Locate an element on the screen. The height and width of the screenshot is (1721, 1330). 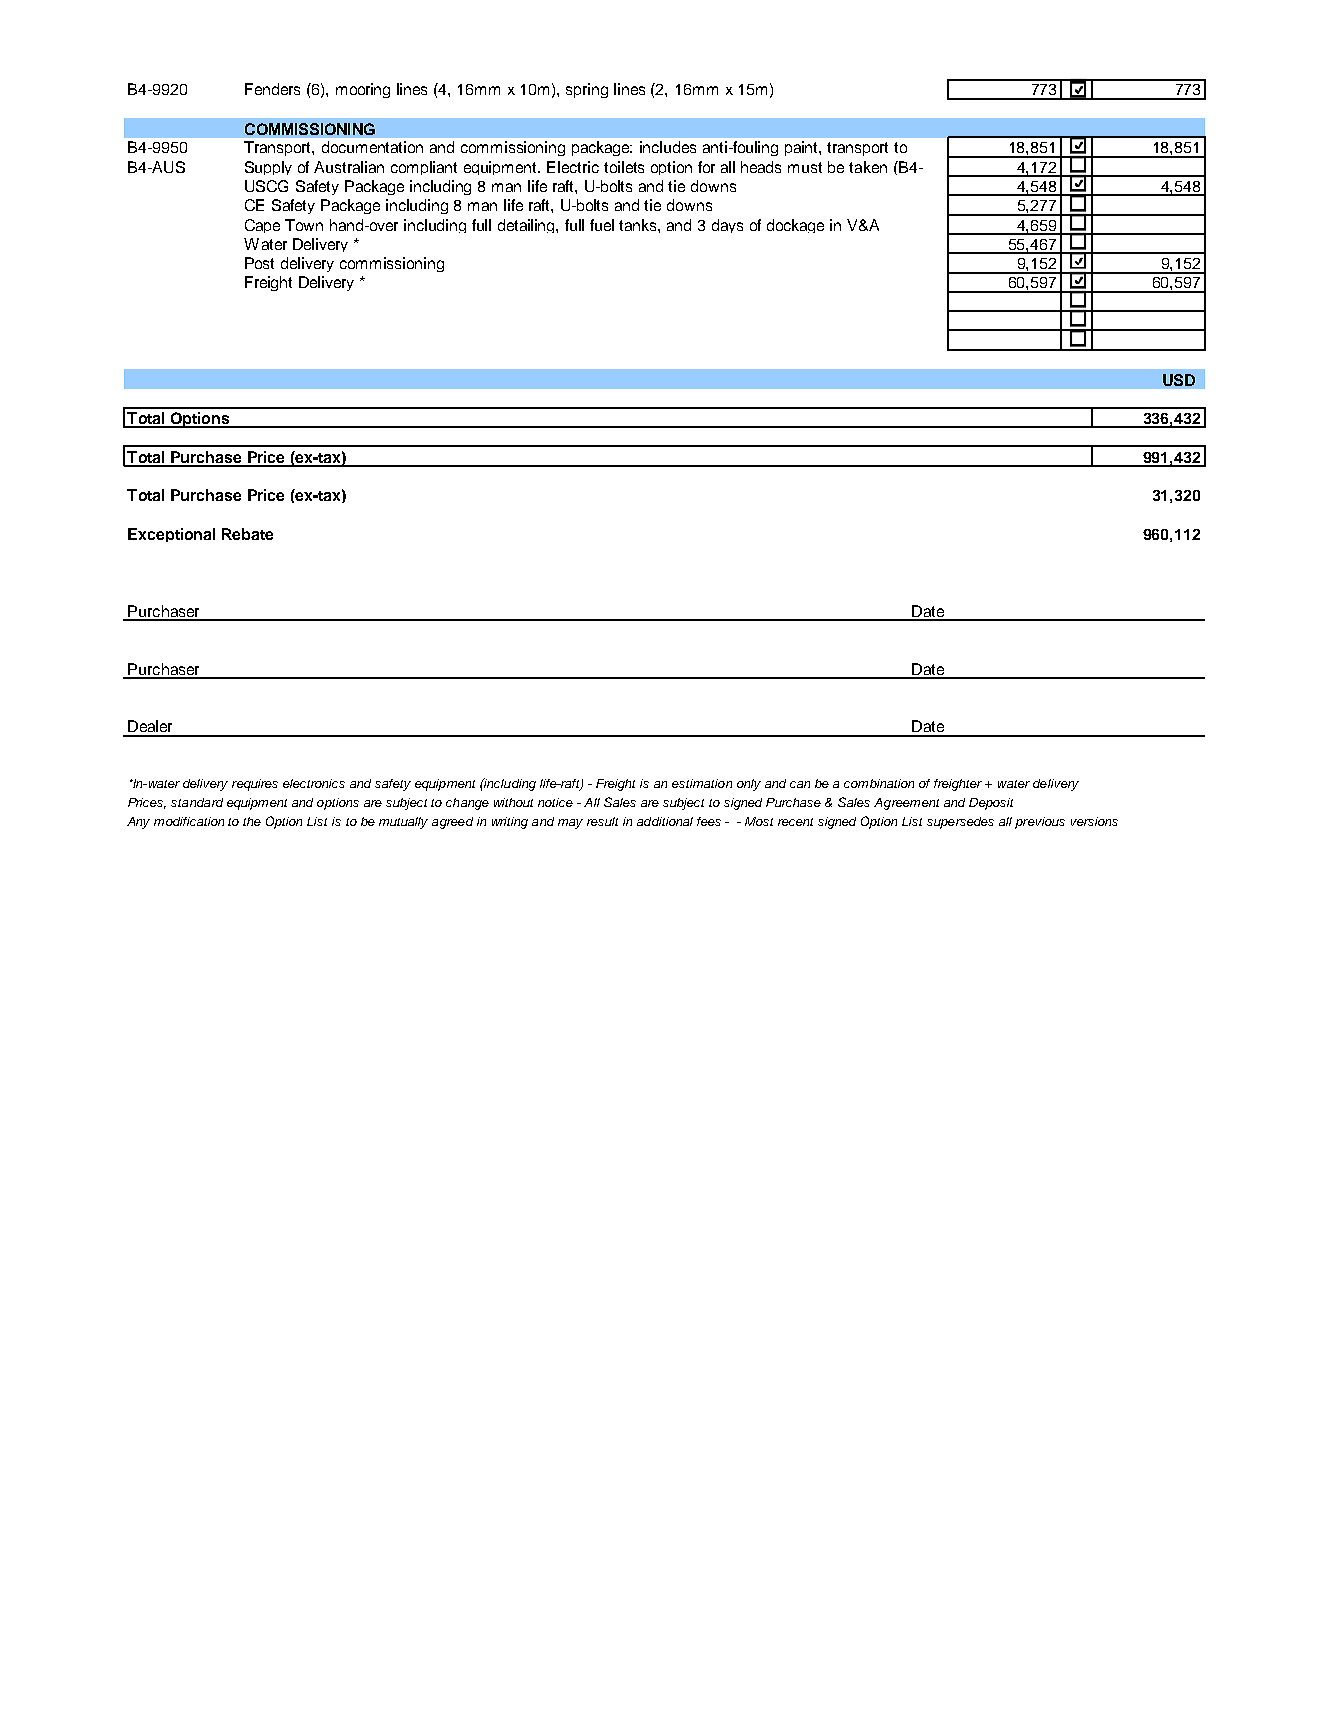
additional is located at coordinates (665, 821).
